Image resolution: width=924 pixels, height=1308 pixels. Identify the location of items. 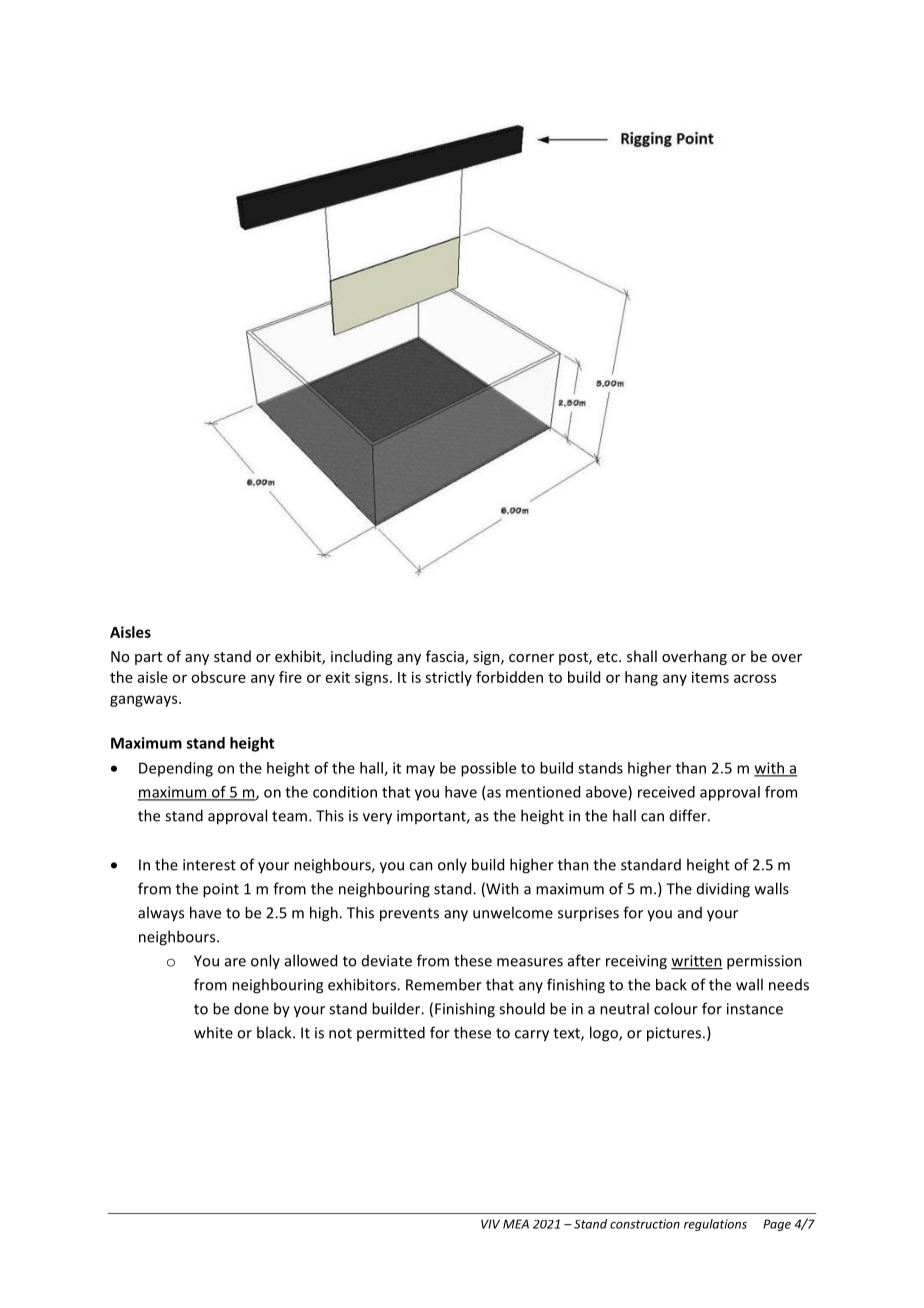
(710, 677).
